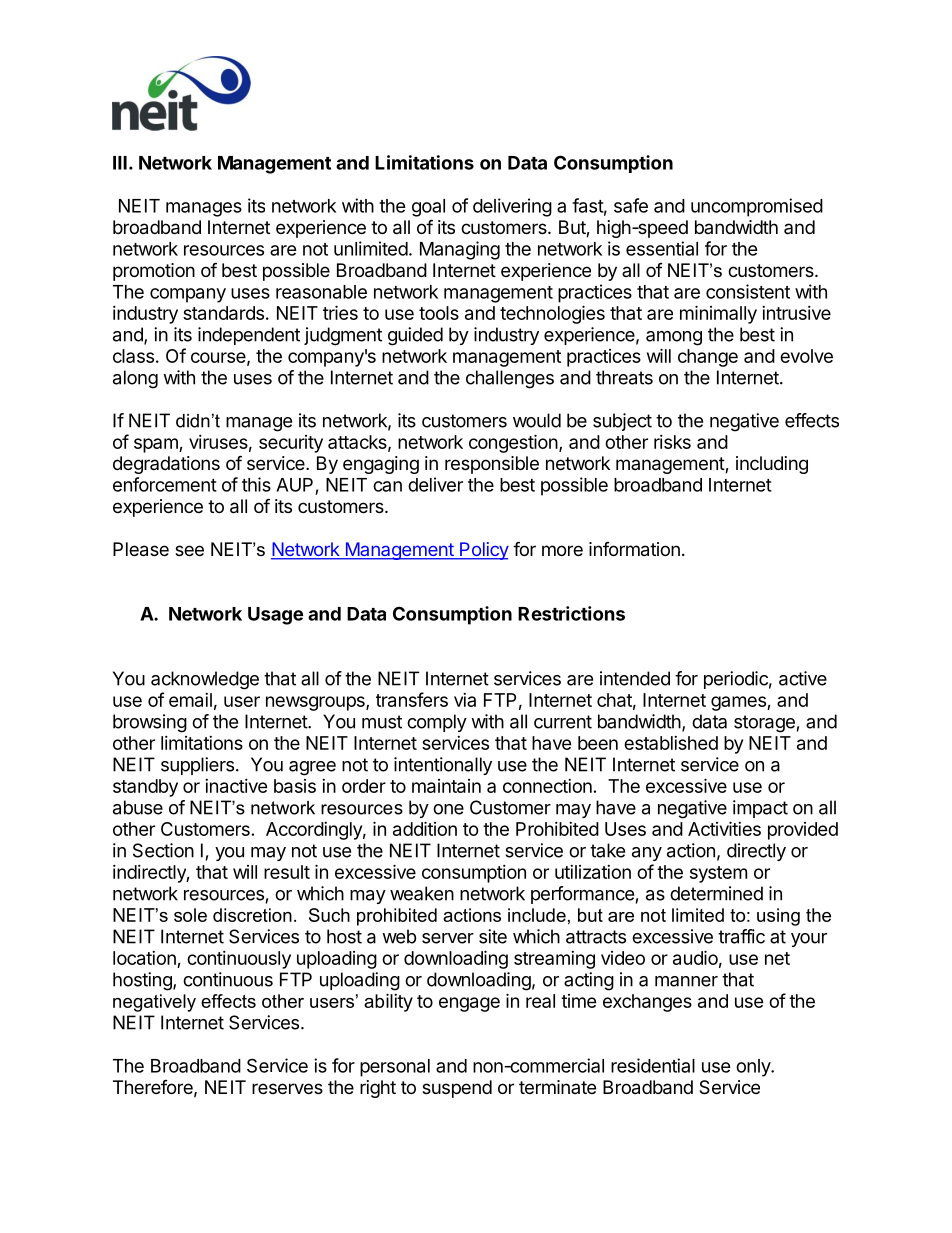  Describe the element at coordinates (287, 1088) in the screenshot. I see `reserves` at that location.
